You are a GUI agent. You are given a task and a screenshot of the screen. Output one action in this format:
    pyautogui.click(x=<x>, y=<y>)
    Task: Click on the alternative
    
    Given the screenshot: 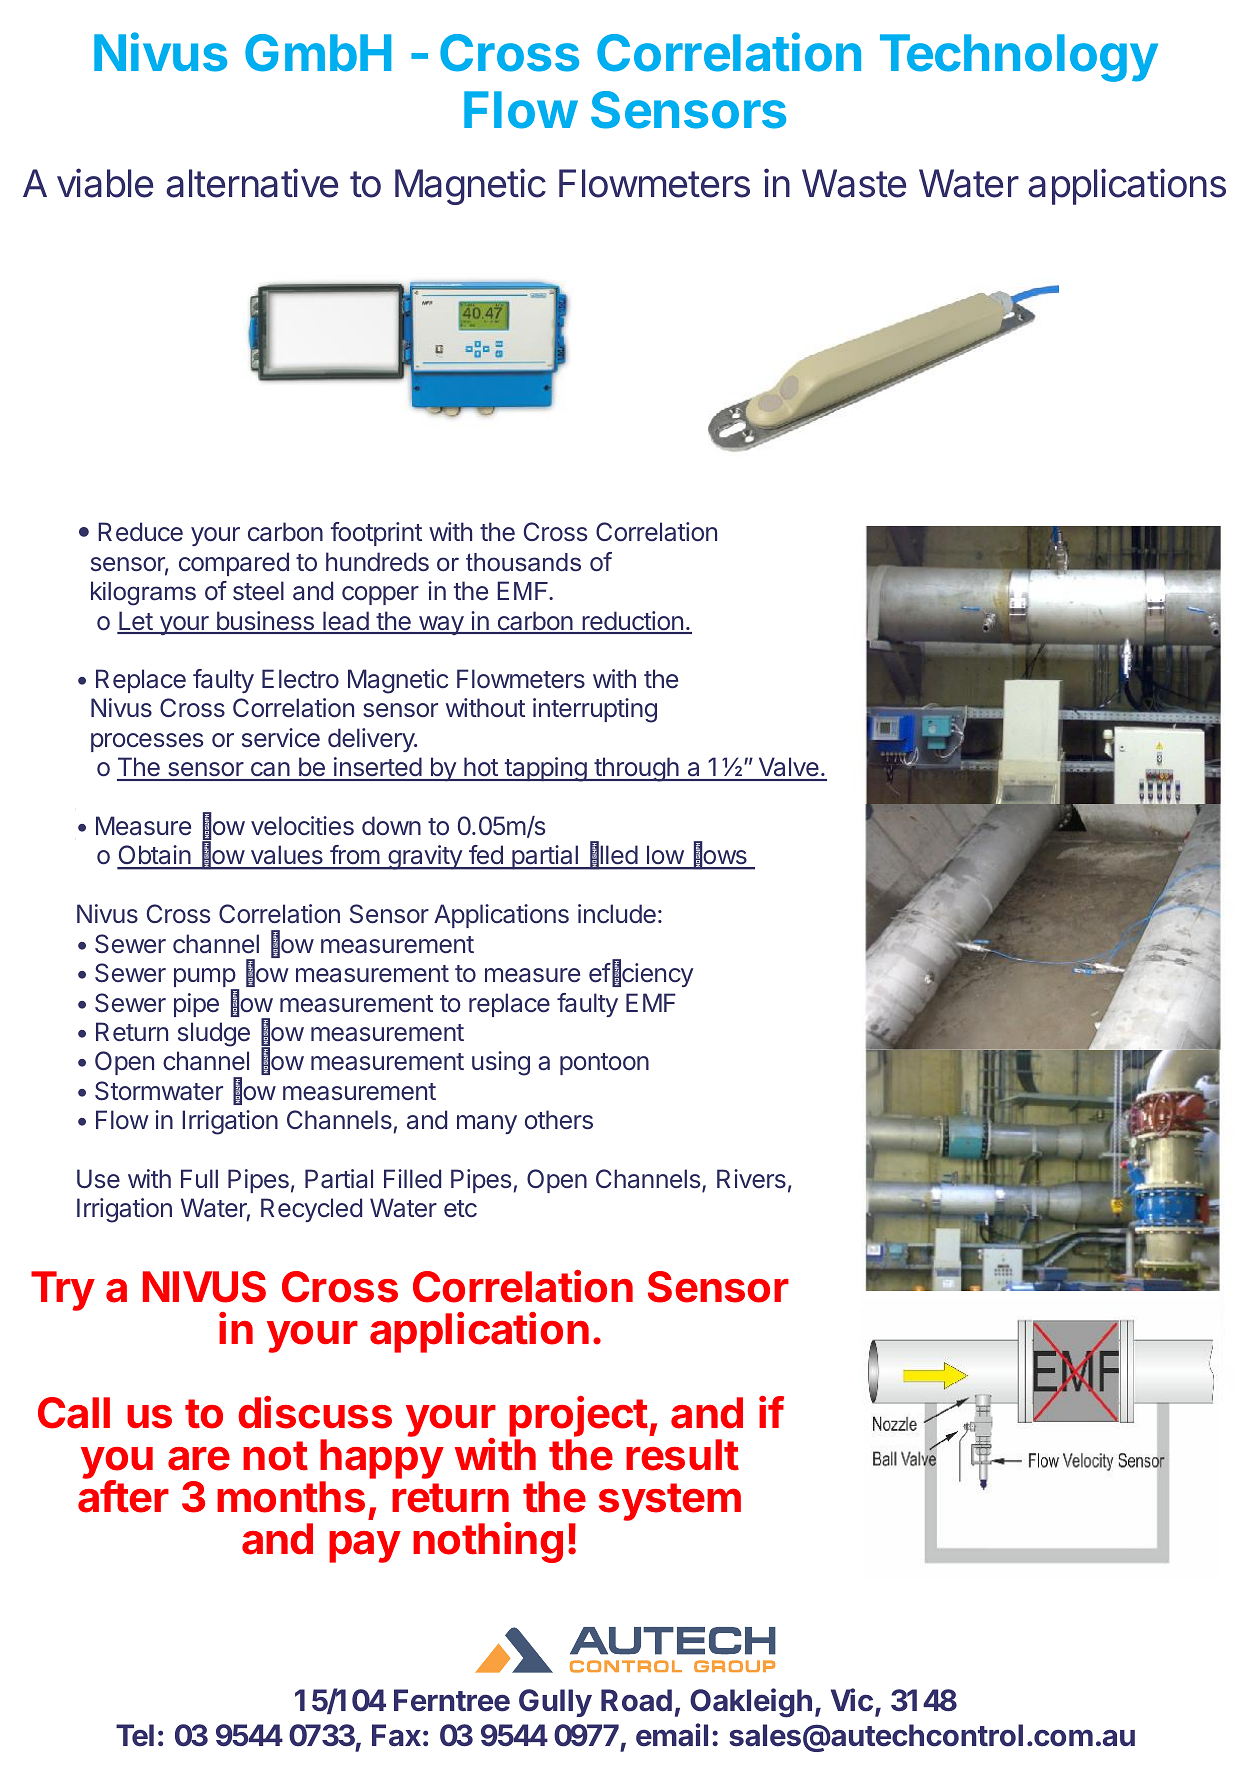 What is the action you would take?
    pyautogui.click(x=252, y=183)
